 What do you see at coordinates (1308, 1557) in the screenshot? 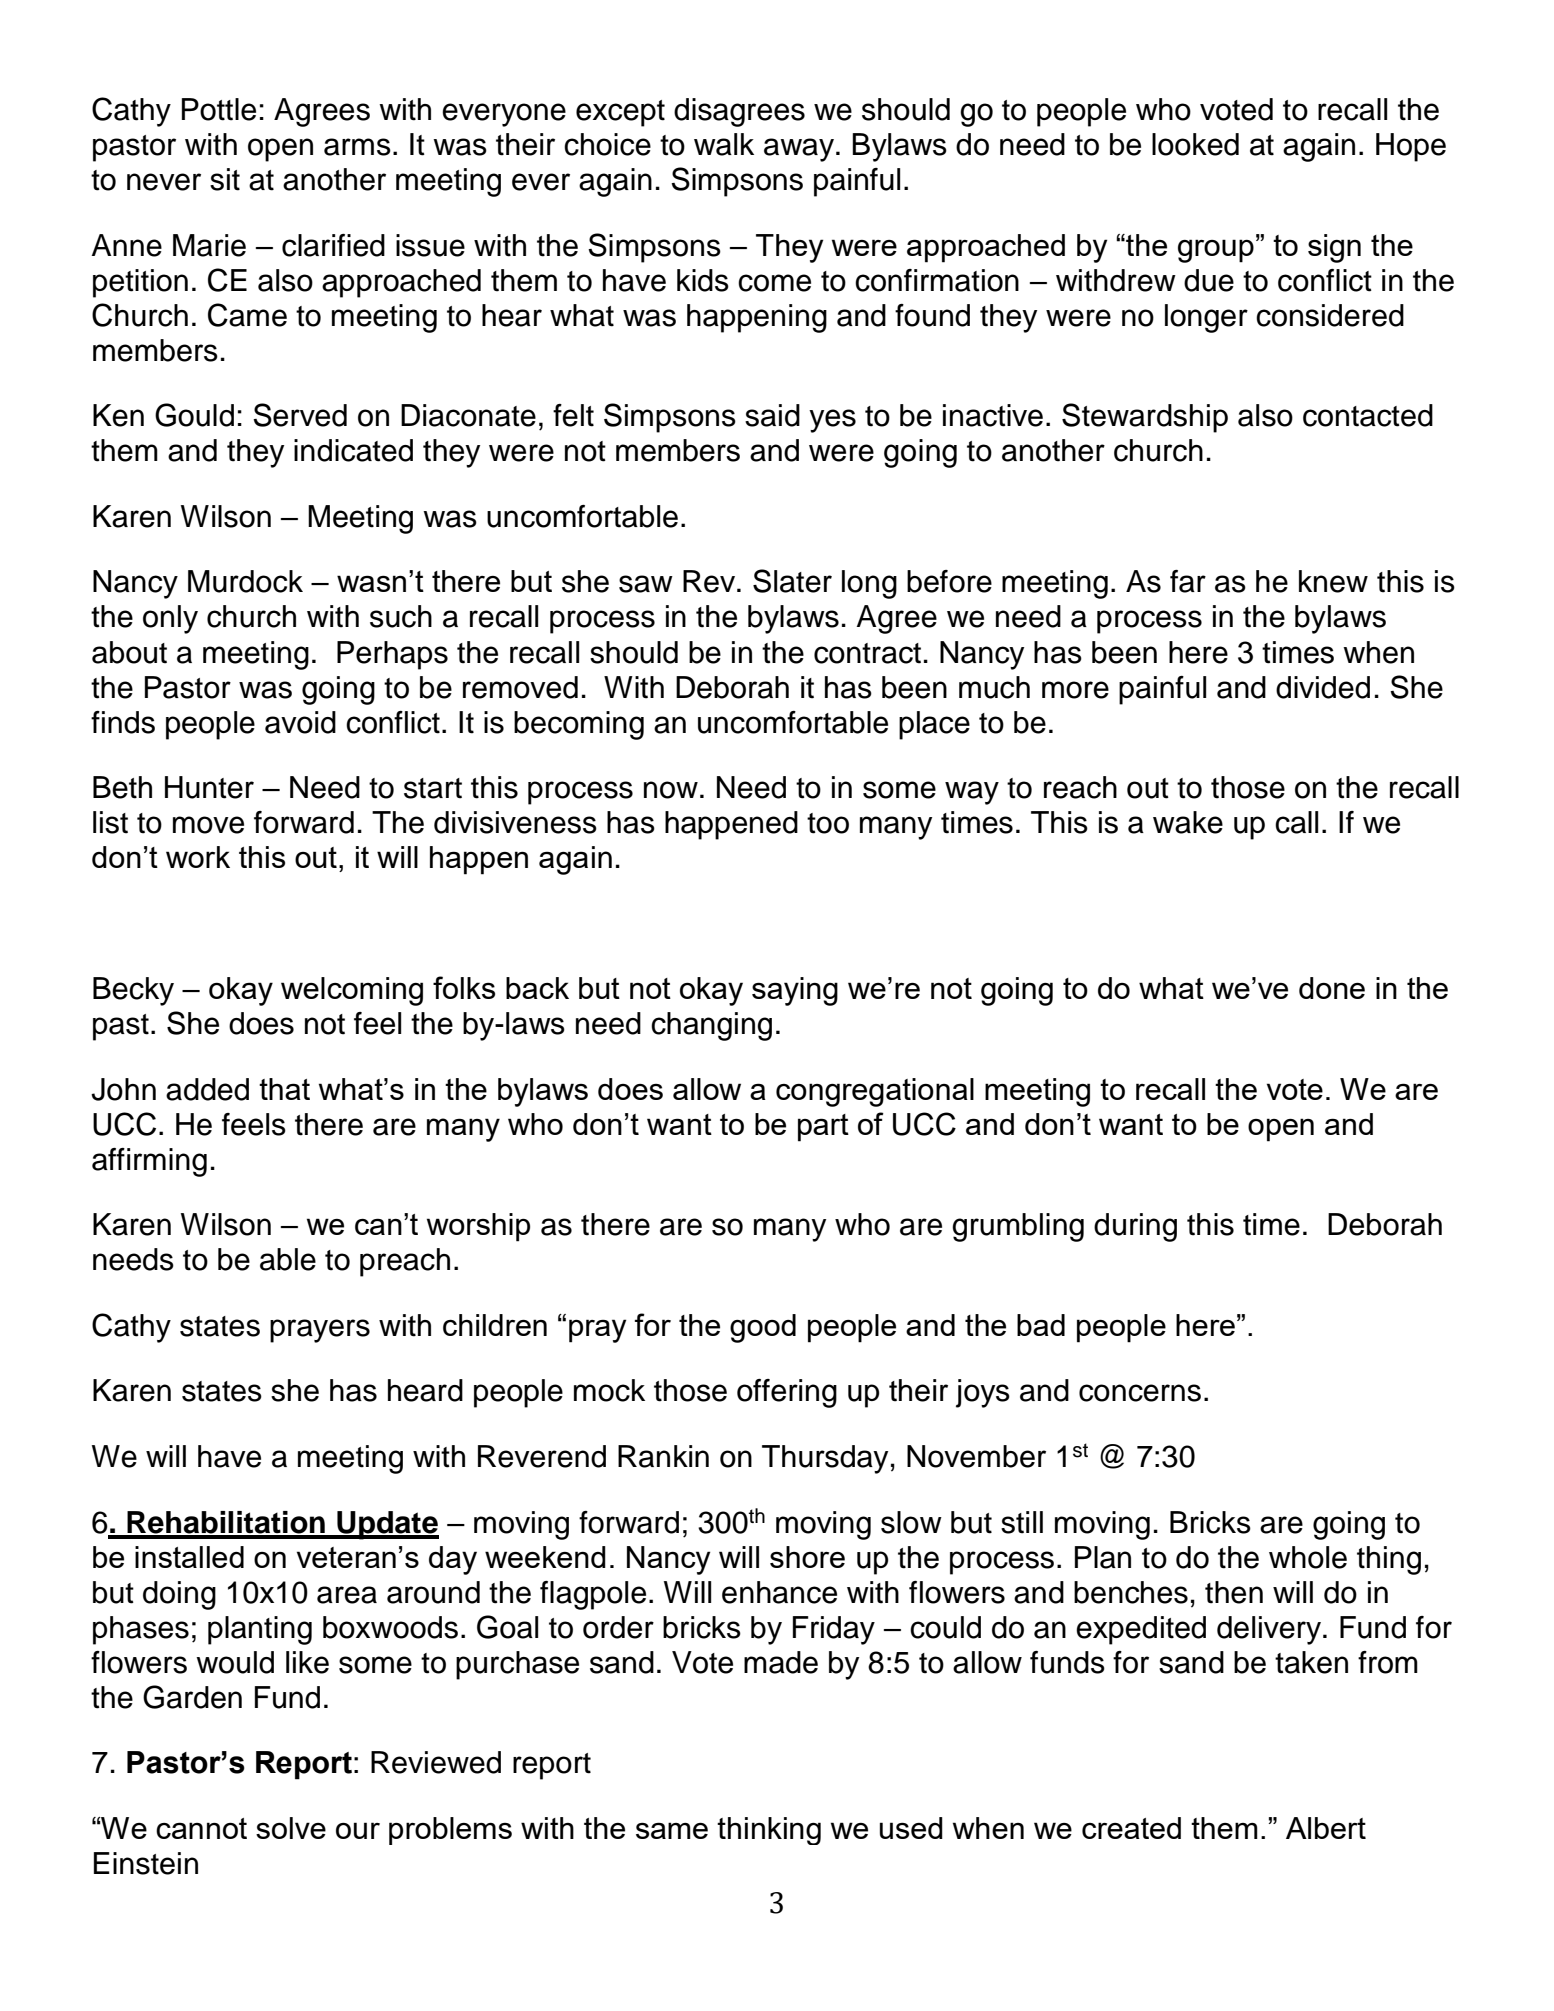
I see `whole` at bounding box center [1308, 1557].
